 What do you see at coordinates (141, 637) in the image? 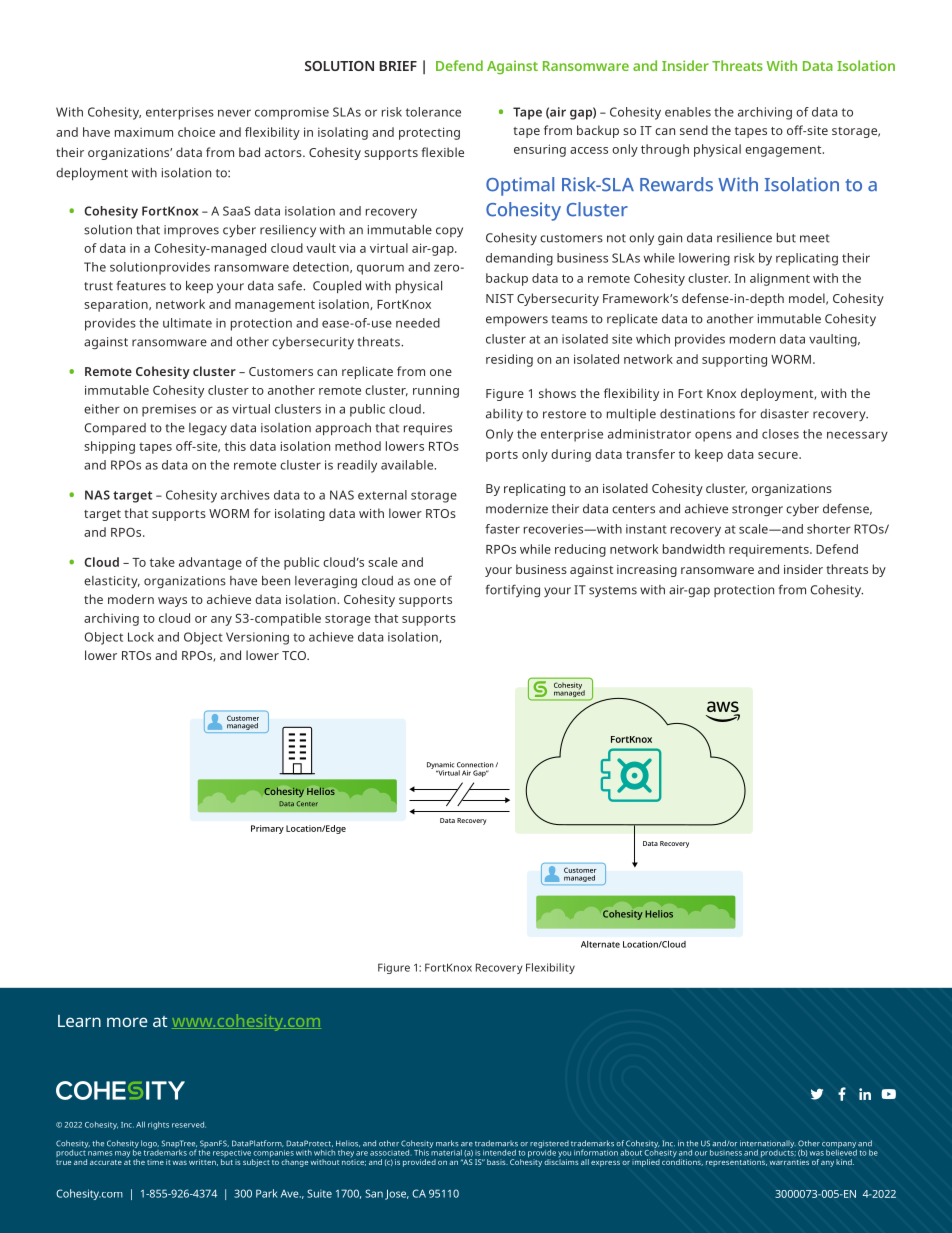
I see `Lock` at bounding box center [141, 637].
